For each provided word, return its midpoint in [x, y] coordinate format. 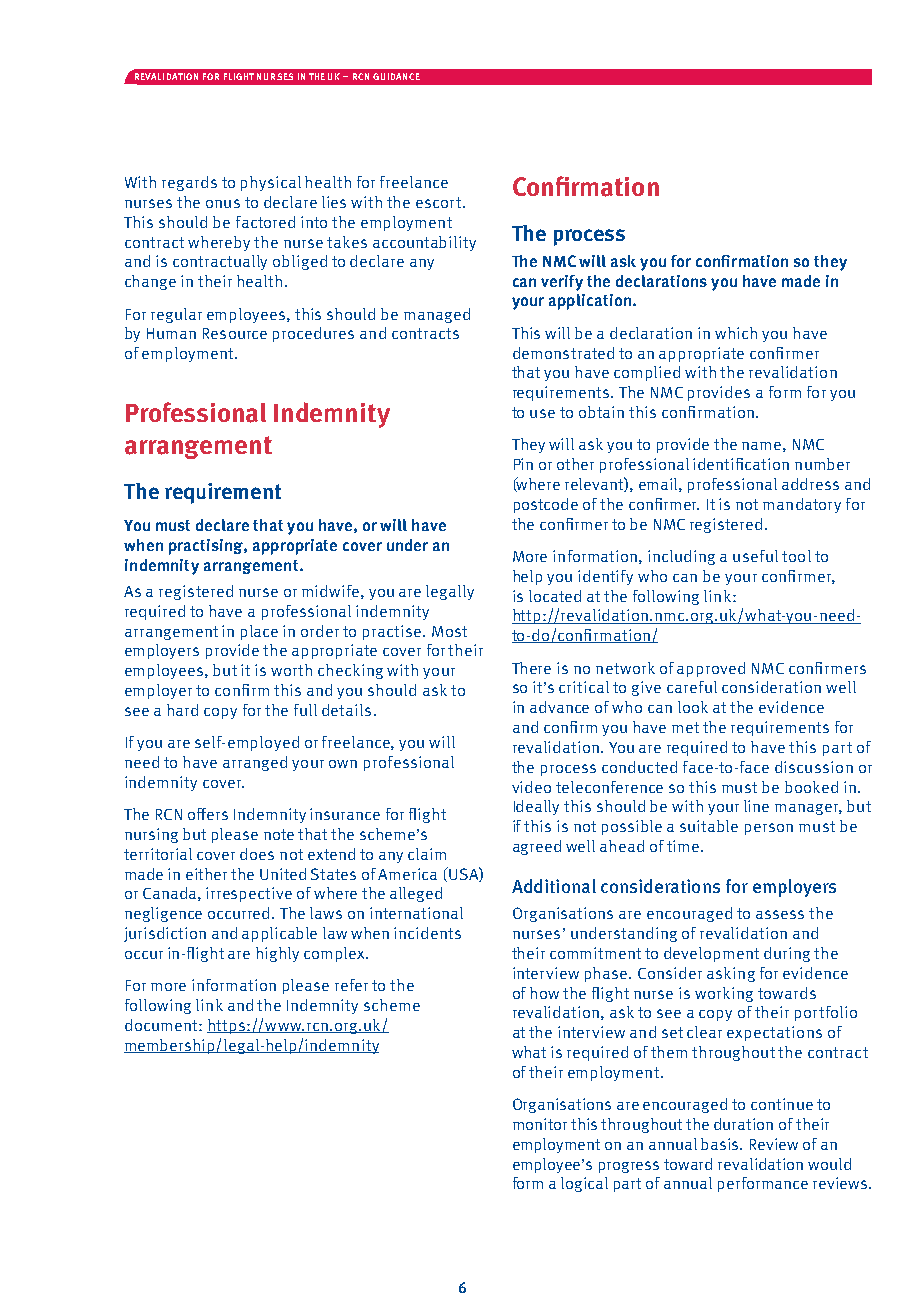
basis [721, 1144]
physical [271, 183]
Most [449, 631]
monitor [540, 1124]
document [162, 1025]
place [259, 632]
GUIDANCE [396, 76]
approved [711, 669]
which [736, 333]
